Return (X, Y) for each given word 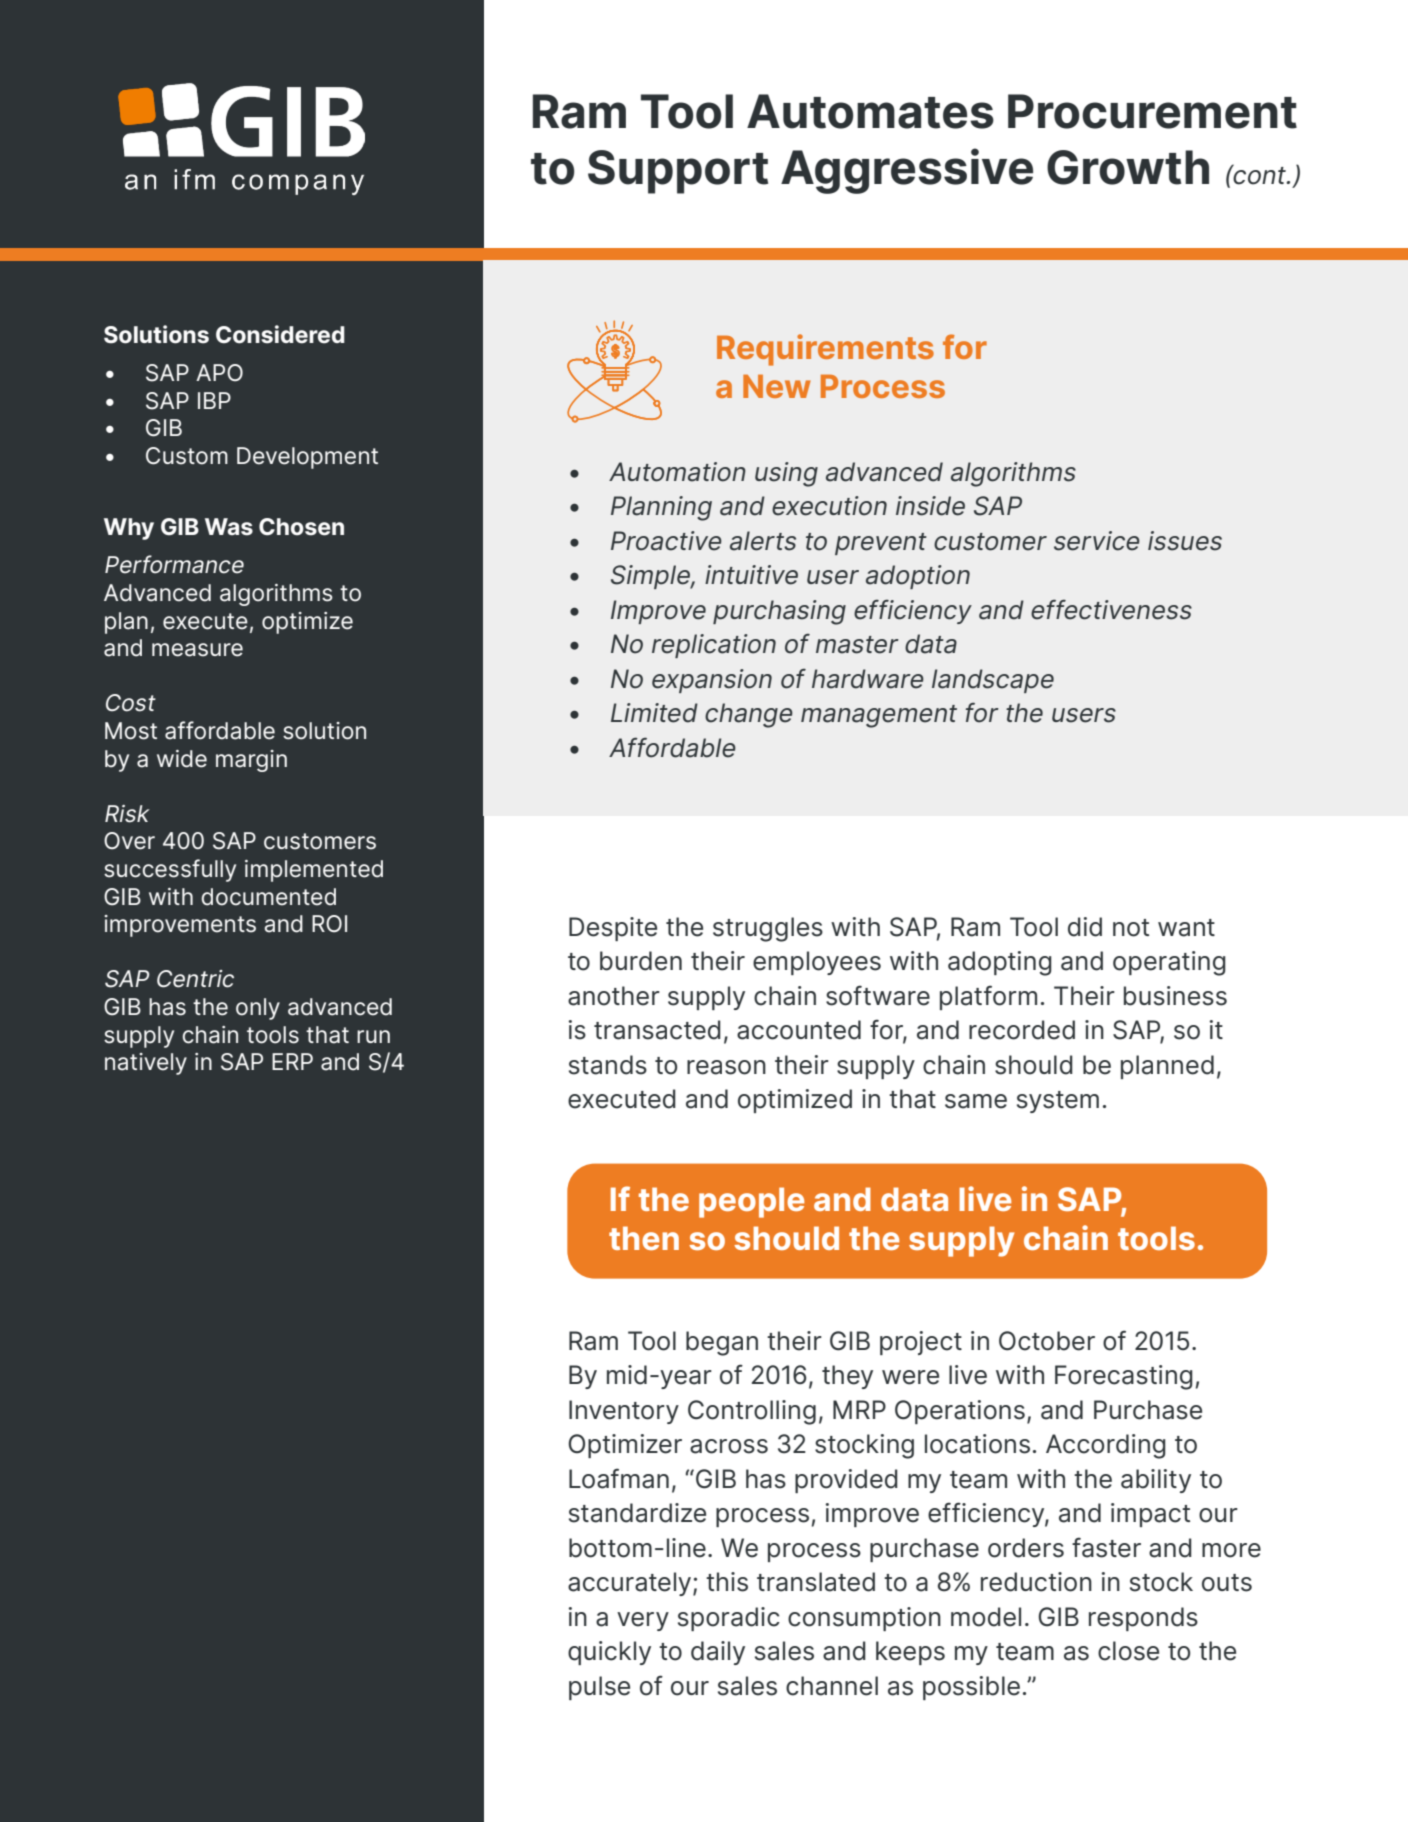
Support (678, 172)
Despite (613, 929)
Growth (1128, 167)
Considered (280, 334)
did (1085, 927)
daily (718, 1653)
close (1128, 1651)
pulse (599, 1688)
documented (268, 897)
